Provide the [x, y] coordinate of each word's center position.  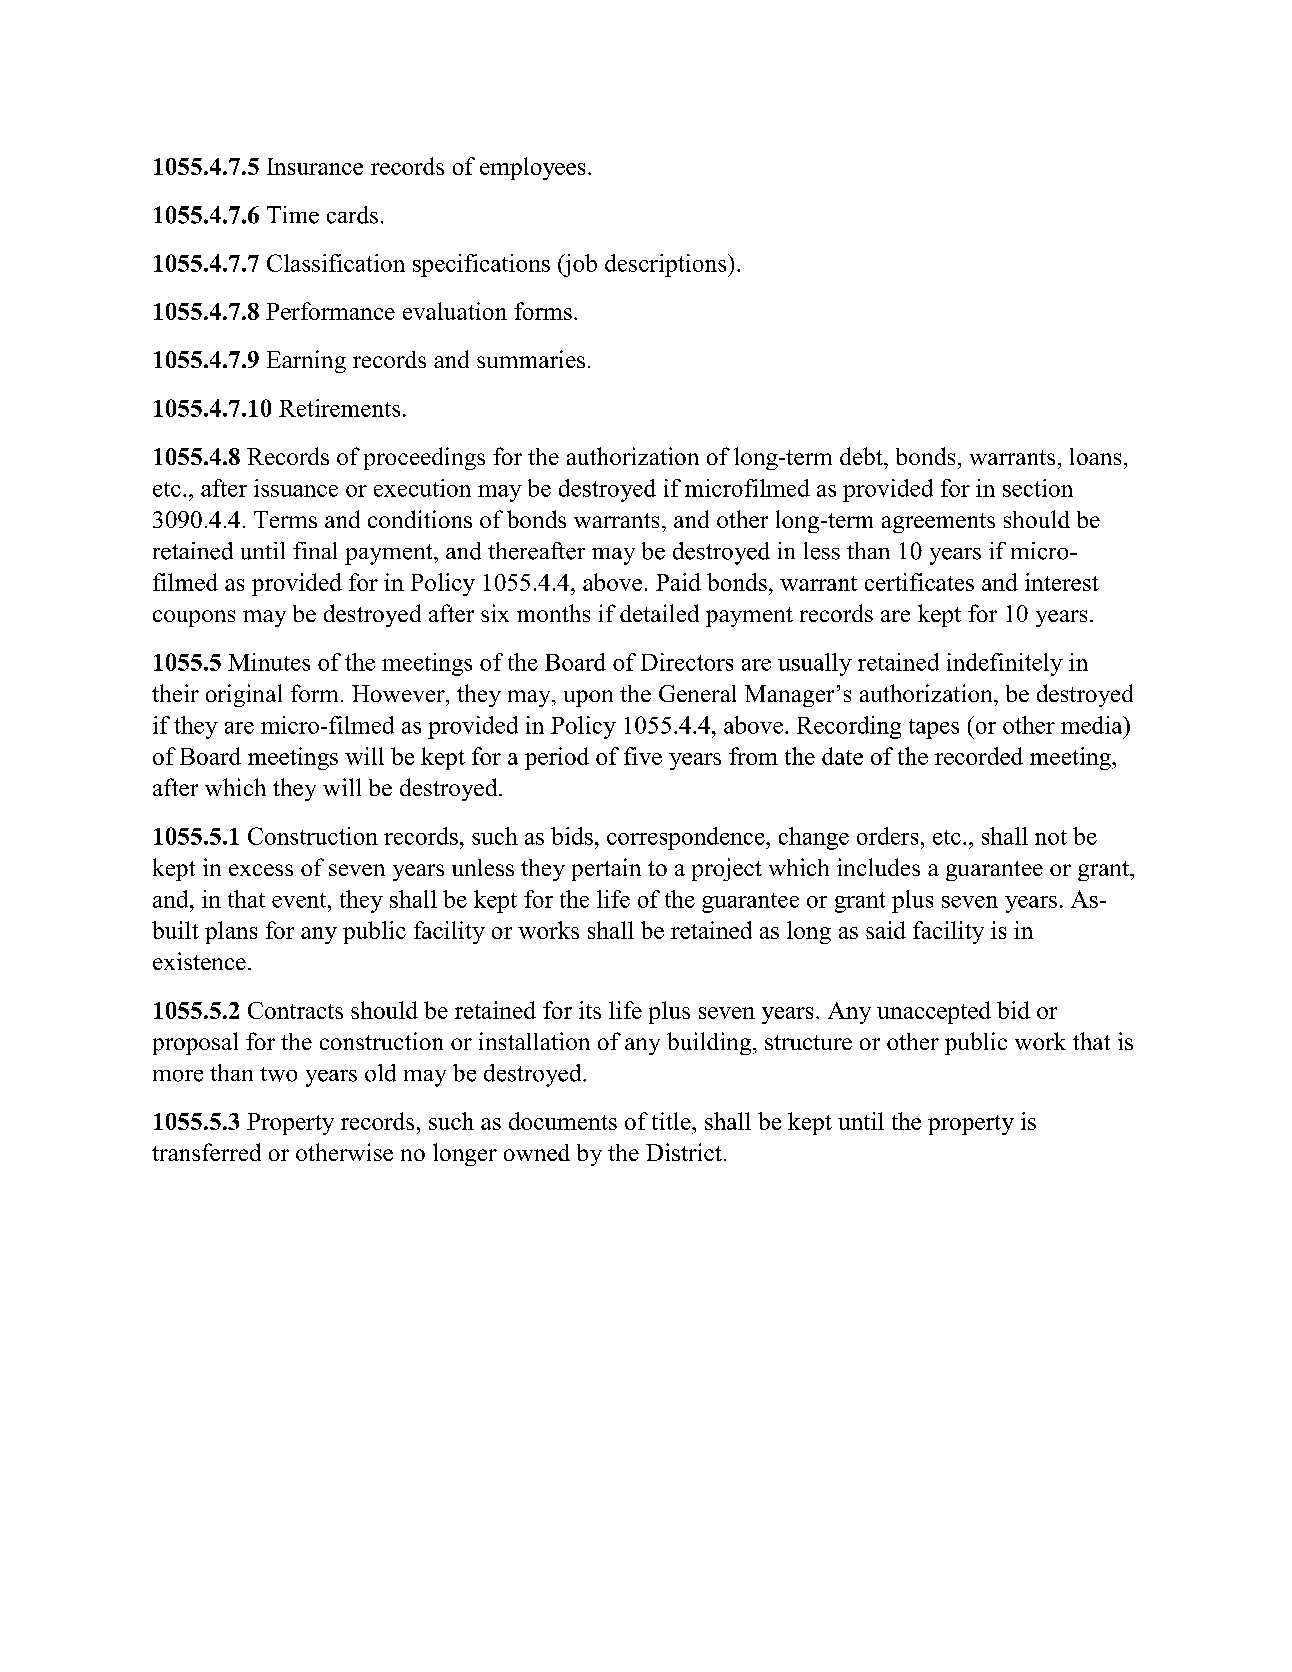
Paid [678, 582]
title [672, 1121]
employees [532, 168]
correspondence [687, 838]
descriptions [667, 265]
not [1051, 837]
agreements [938, 523]
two [278, 1074]
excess [261, 870]
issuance [296, 488]
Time [293, 215]
